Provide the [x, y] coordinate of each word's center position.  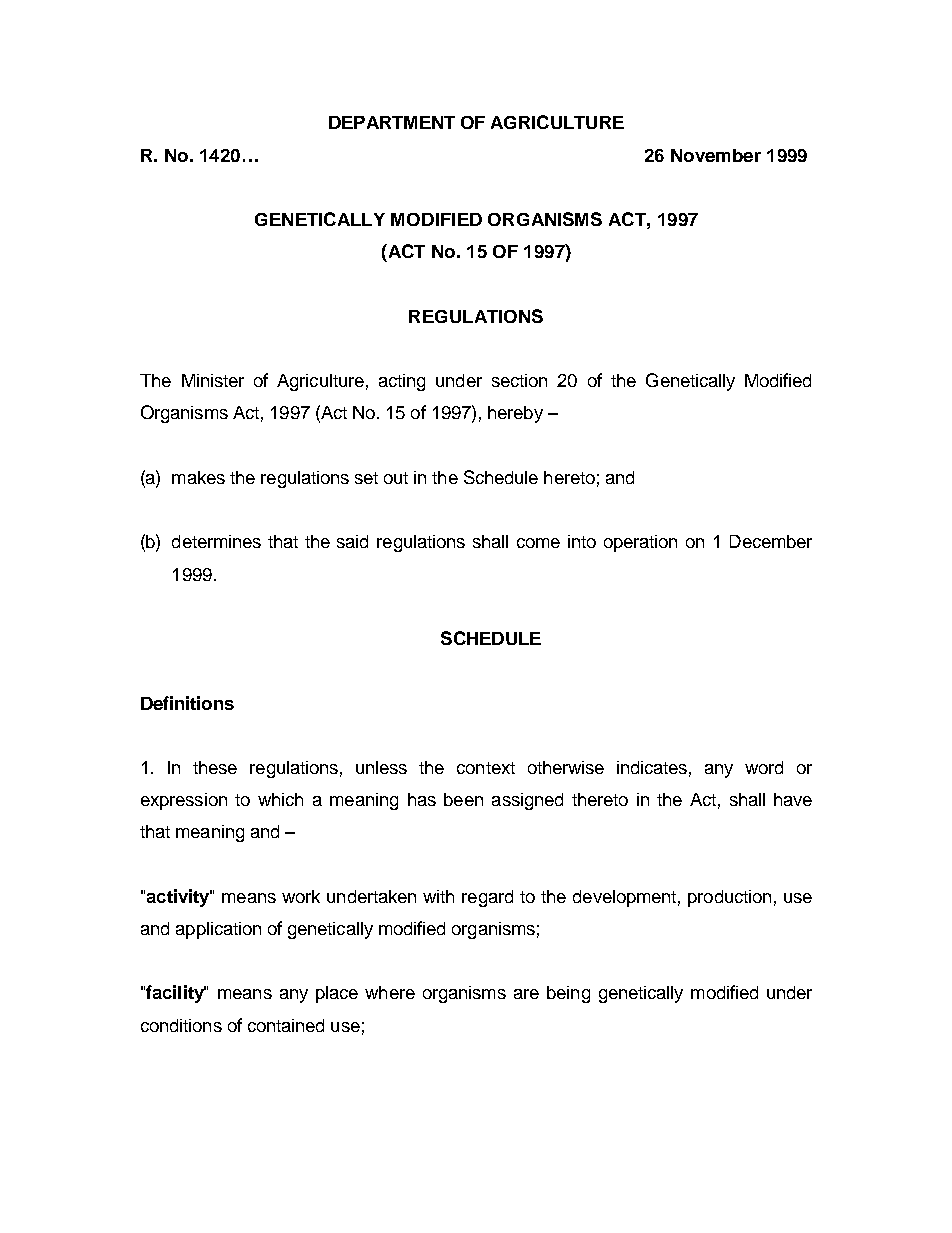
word [764, 767]
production [729, 898]
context [486, 768]
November [716, 155]
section [519, 380]
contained [286, 1025]
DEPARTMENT [392, 122]
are [526, 994]
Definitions [187, 703]
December [771, 541]
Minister [213, 380]
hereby [515, 414]
